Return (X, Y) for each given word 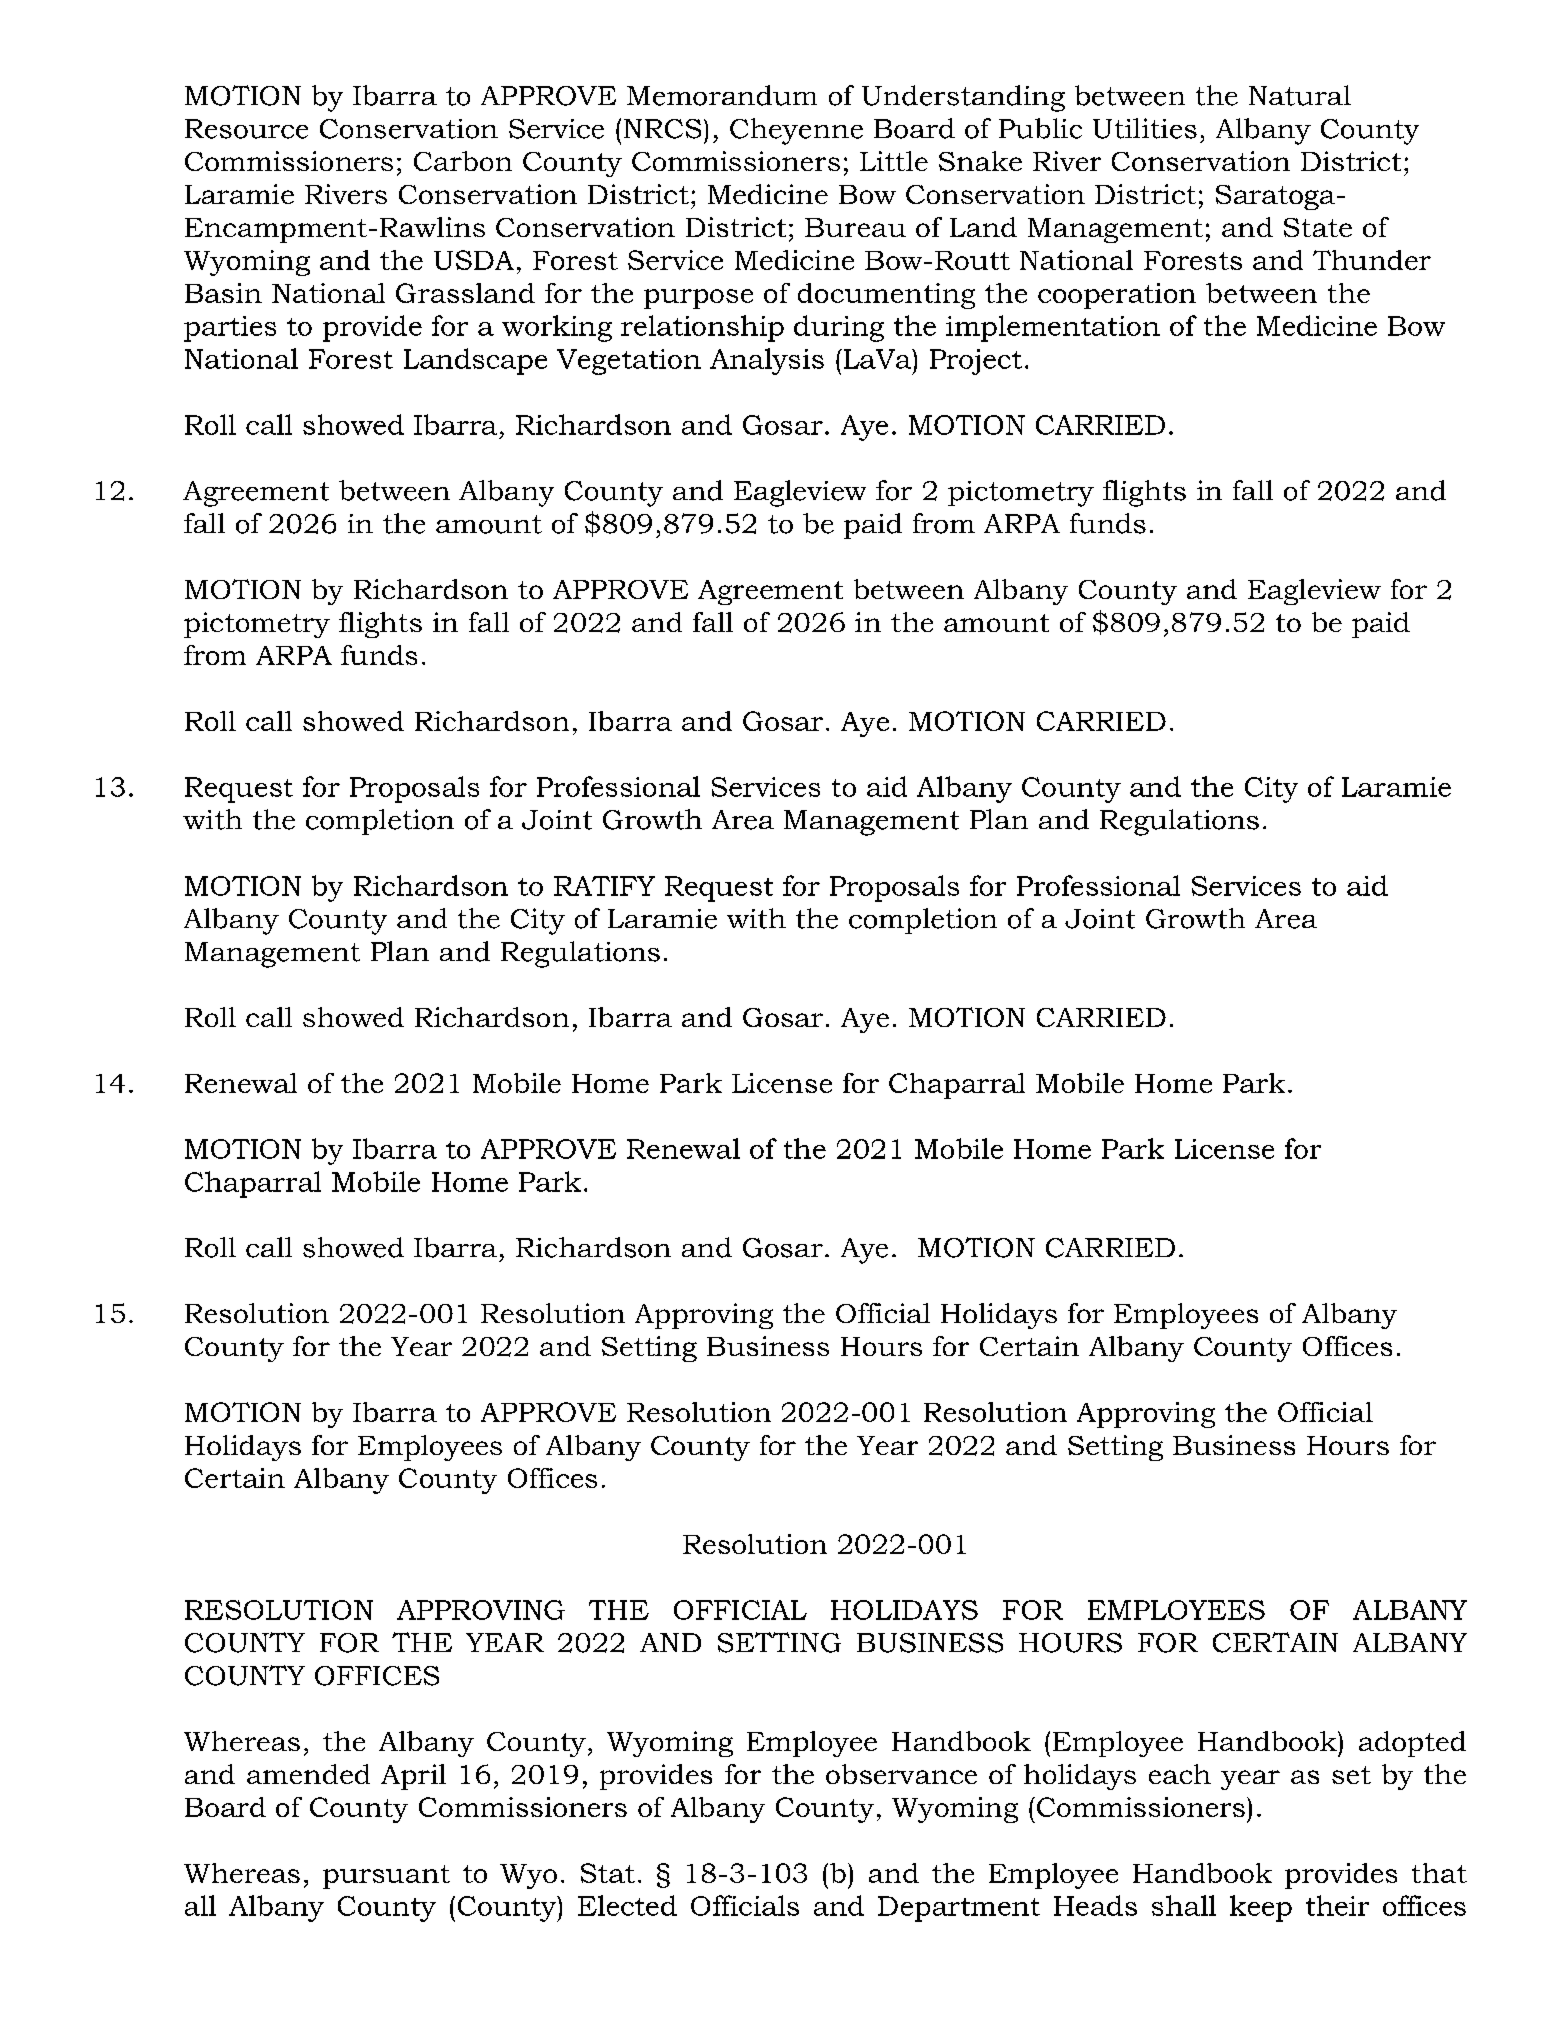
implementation (1053, 328)
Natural (1300, 95)
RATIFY (604, 886)
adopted (1412, 1744)
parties (230, 329)
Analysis (767, 361)
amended (308, 1774)
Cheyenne (796, 131)
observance (901, 1774)
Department (959, 1909)
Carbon (463, 161)
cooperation (1117, 296)
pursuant (386, 1877)
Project (976, 362)
